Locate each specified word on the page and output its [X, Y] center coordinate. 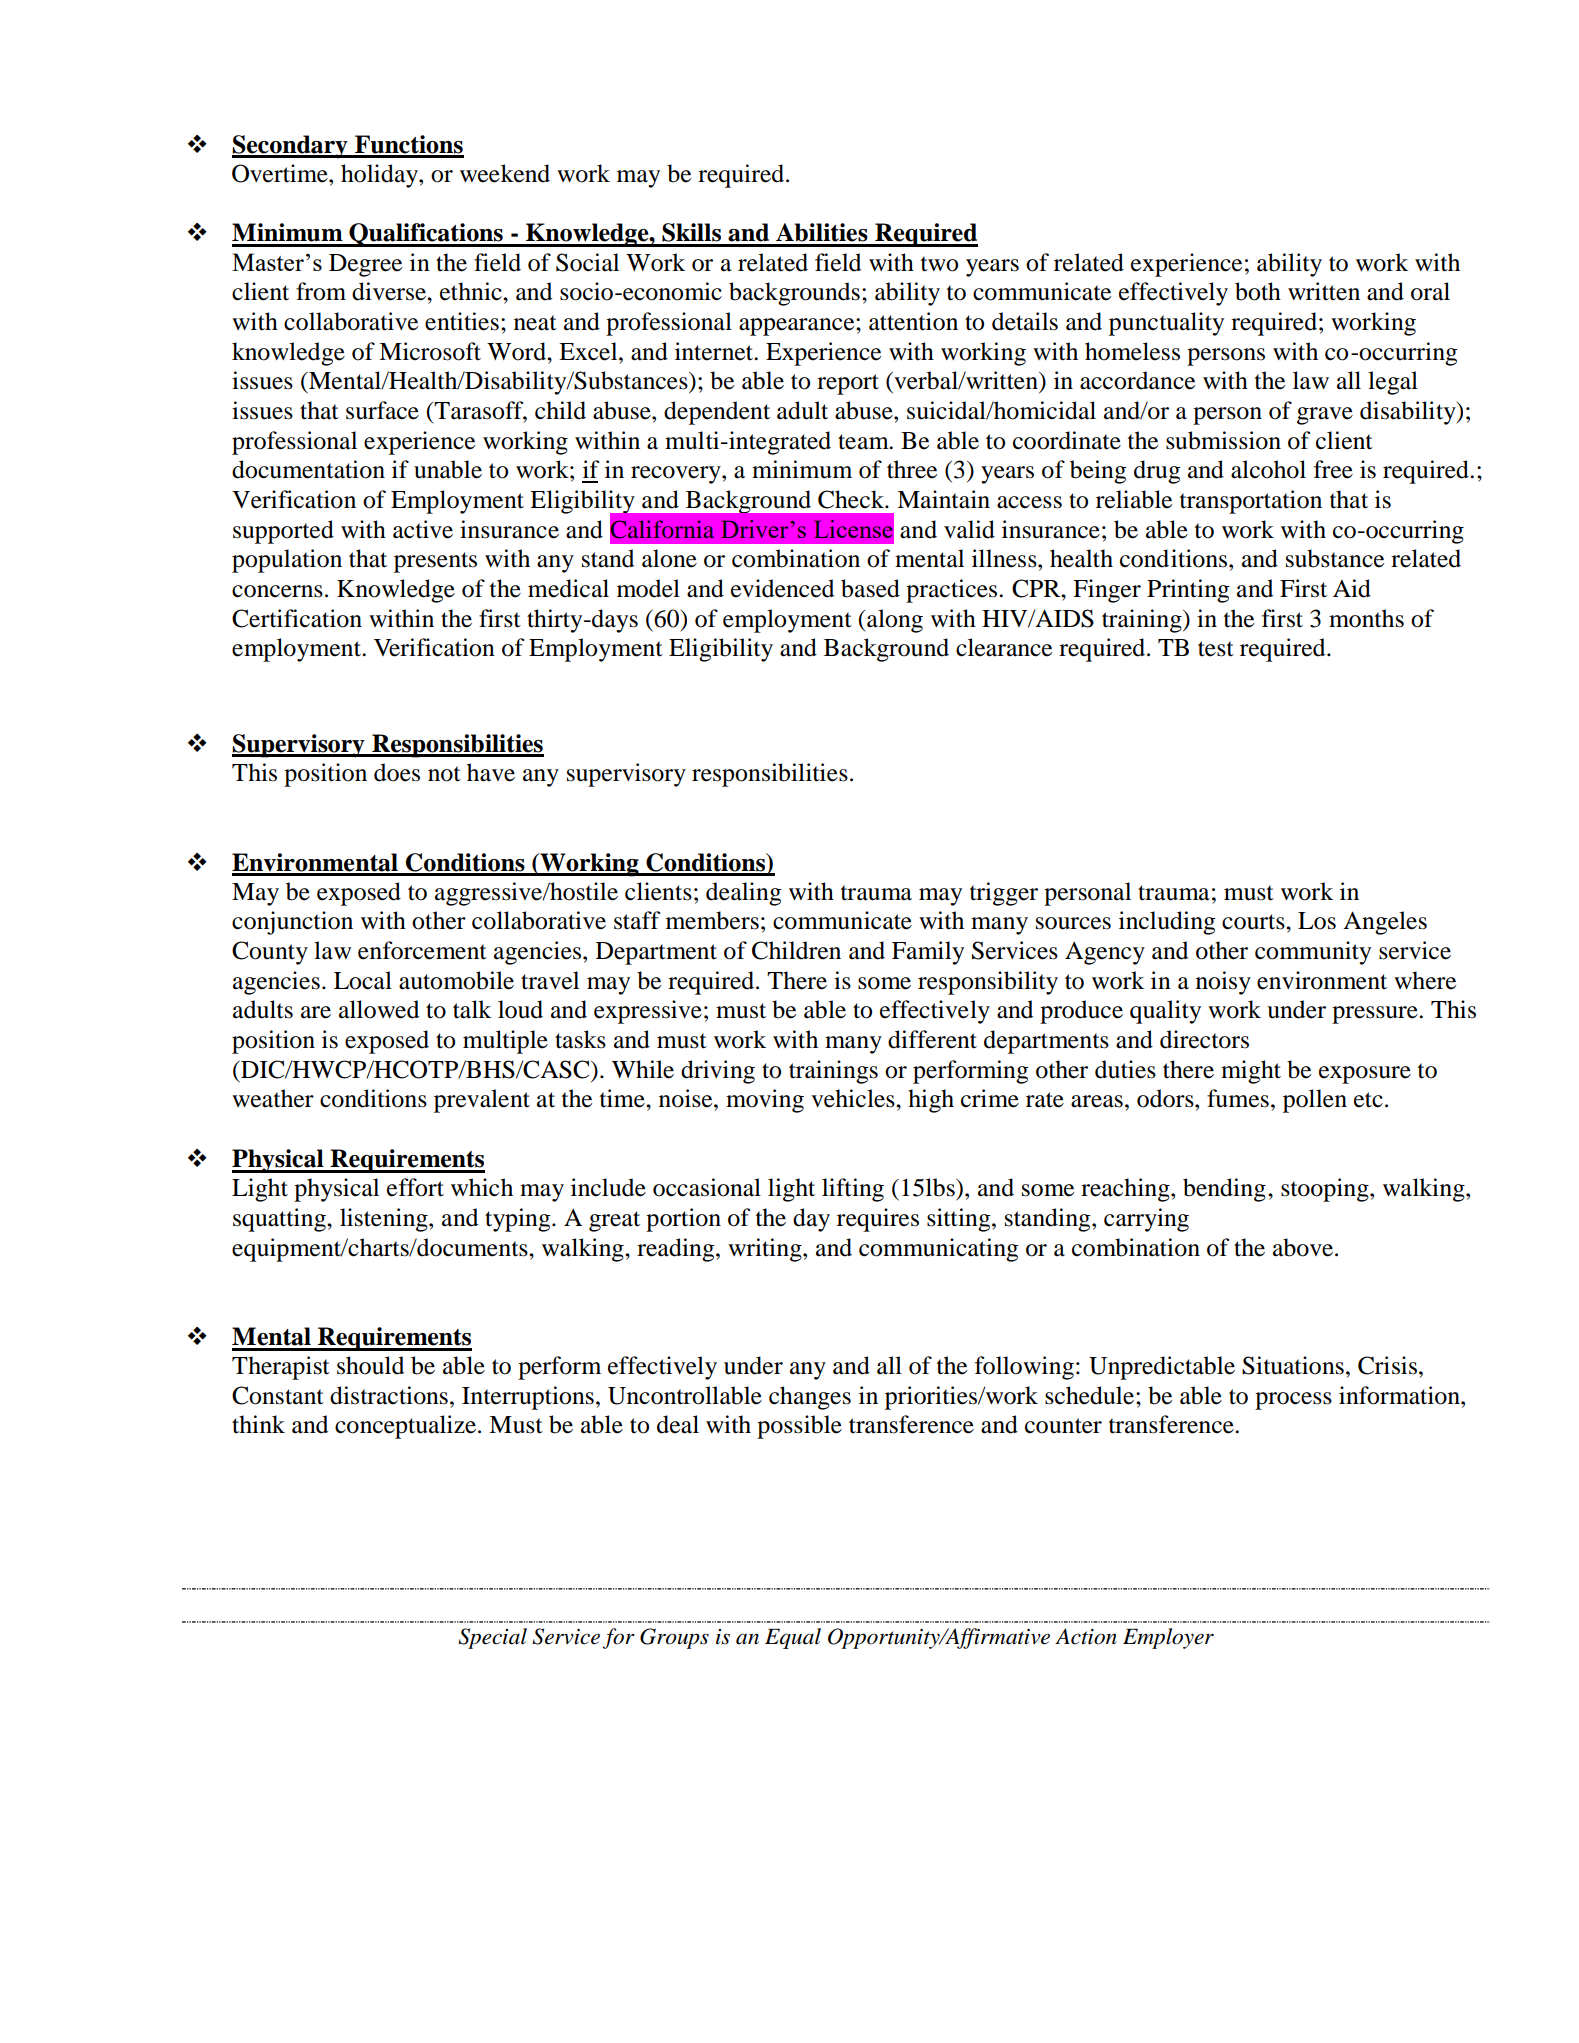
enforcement [422, 950]
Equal [793, 1638]
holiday [380, 176]
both [1258, 291]
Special [492, 1638]
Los [1317, 921]
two [939, 264]
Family [928, 953]
